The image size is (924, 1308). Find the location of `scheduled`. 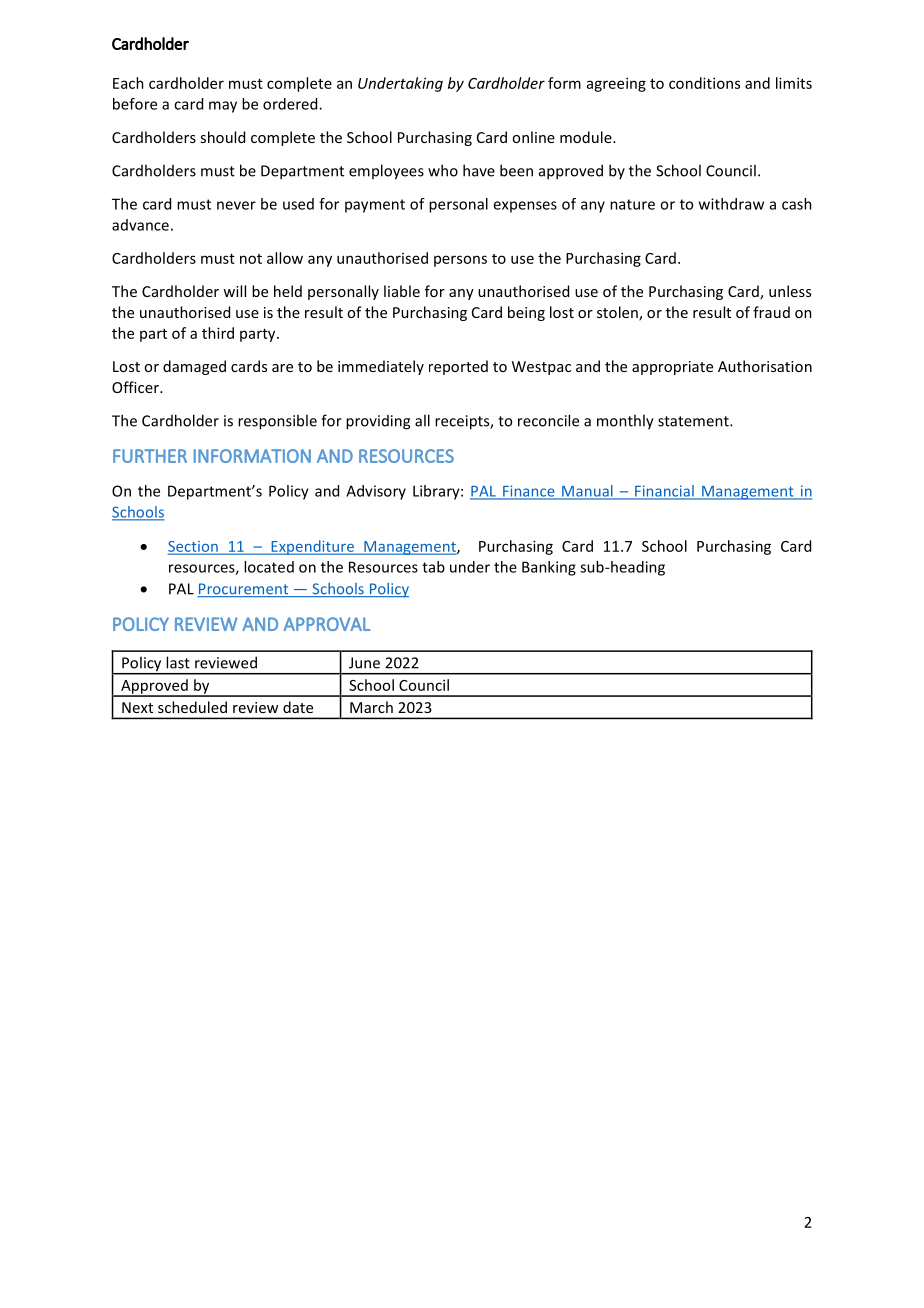

scheduled is located at coordinates (192, 707).
